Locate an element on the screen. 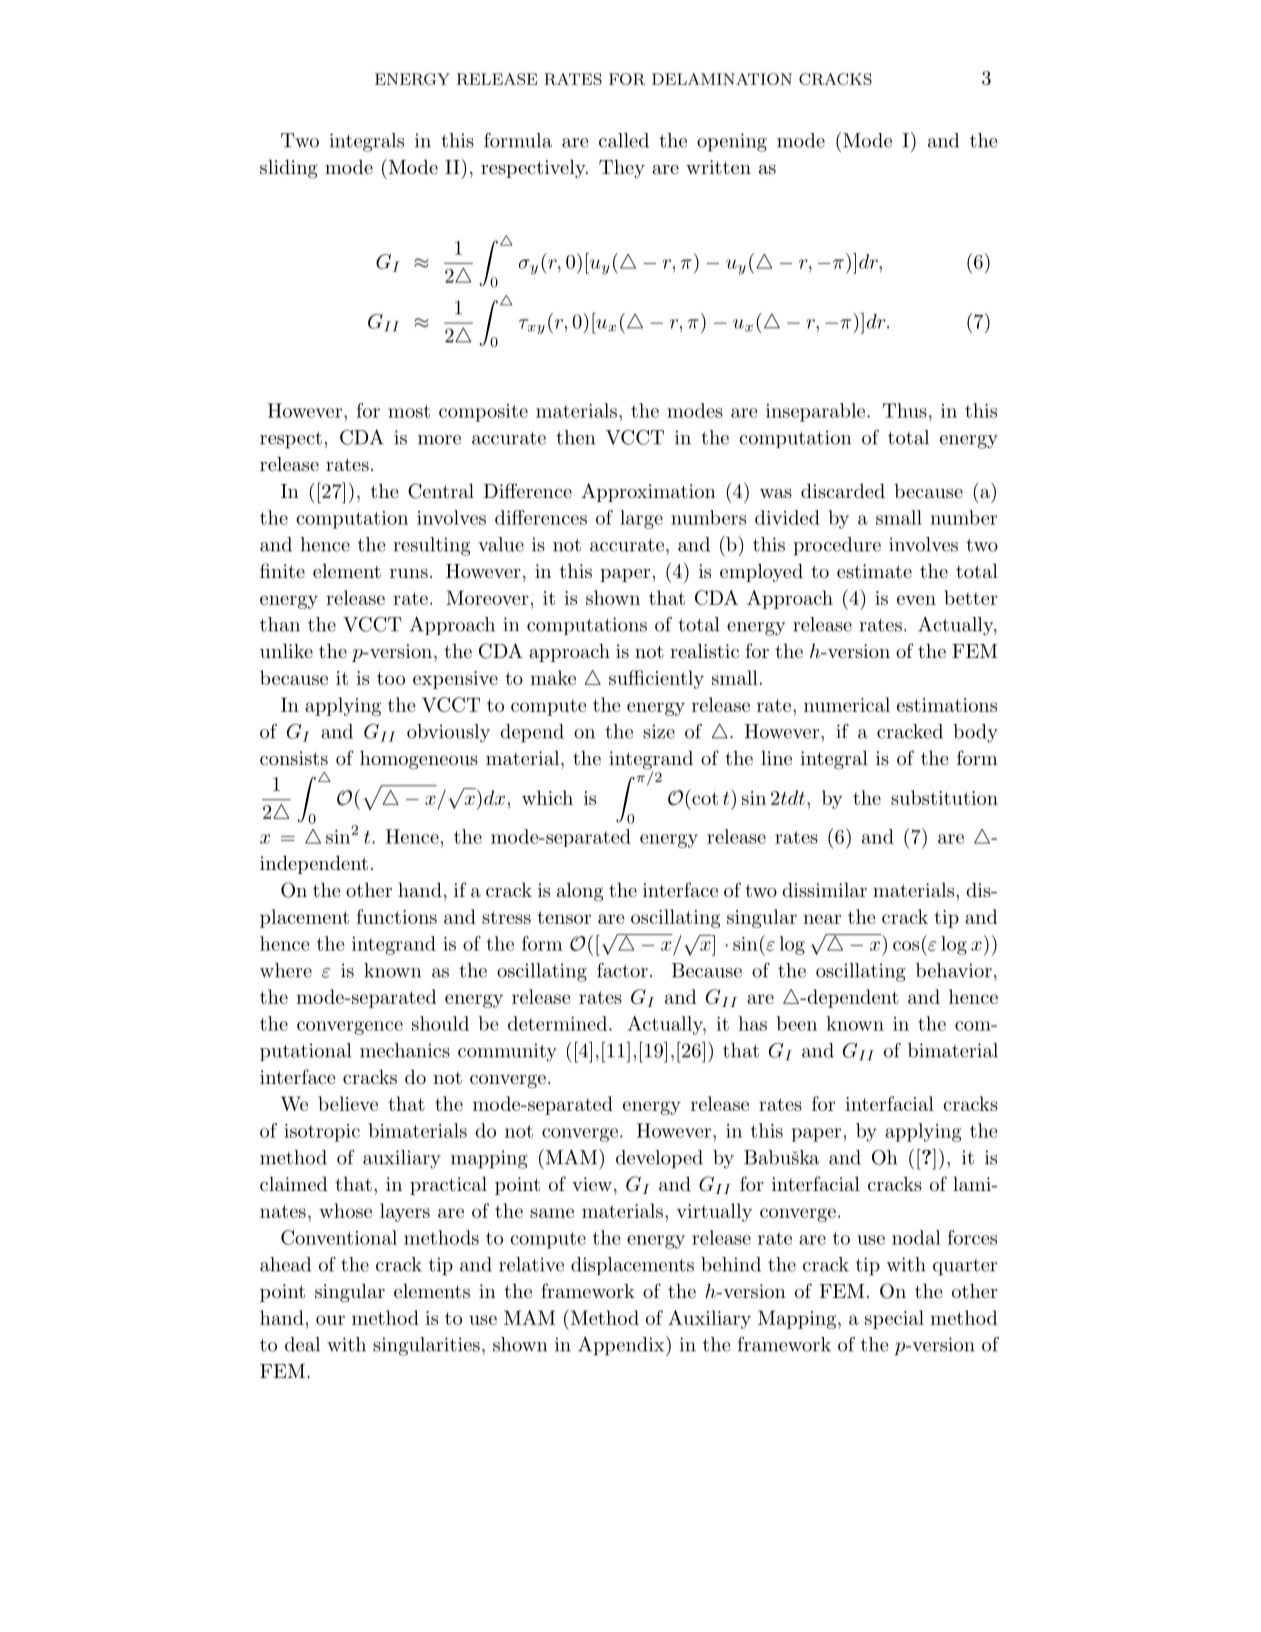  sliding is located at coordinates (289, 169).
